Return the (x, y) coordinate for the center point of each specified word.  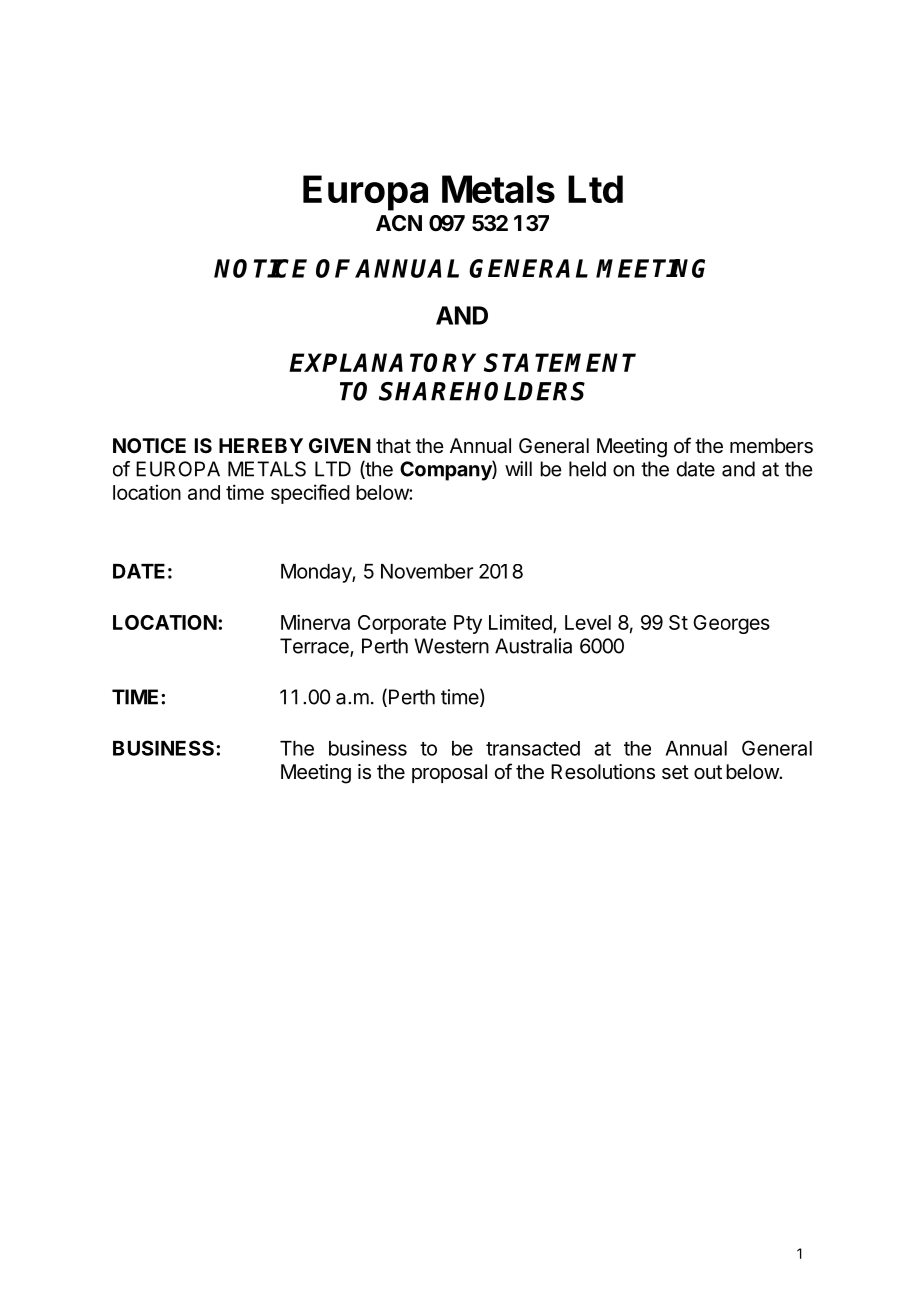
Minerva (315, 622)
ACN (399, 223)
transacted (533, 748)
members (771, 446)
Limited (521, 623)
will (518, 468)
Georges (731, 624)
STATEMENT (560, 362)
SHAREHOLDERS (482, 391)
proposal (449, 773)
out (708, 772)
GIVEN (340, 445)
